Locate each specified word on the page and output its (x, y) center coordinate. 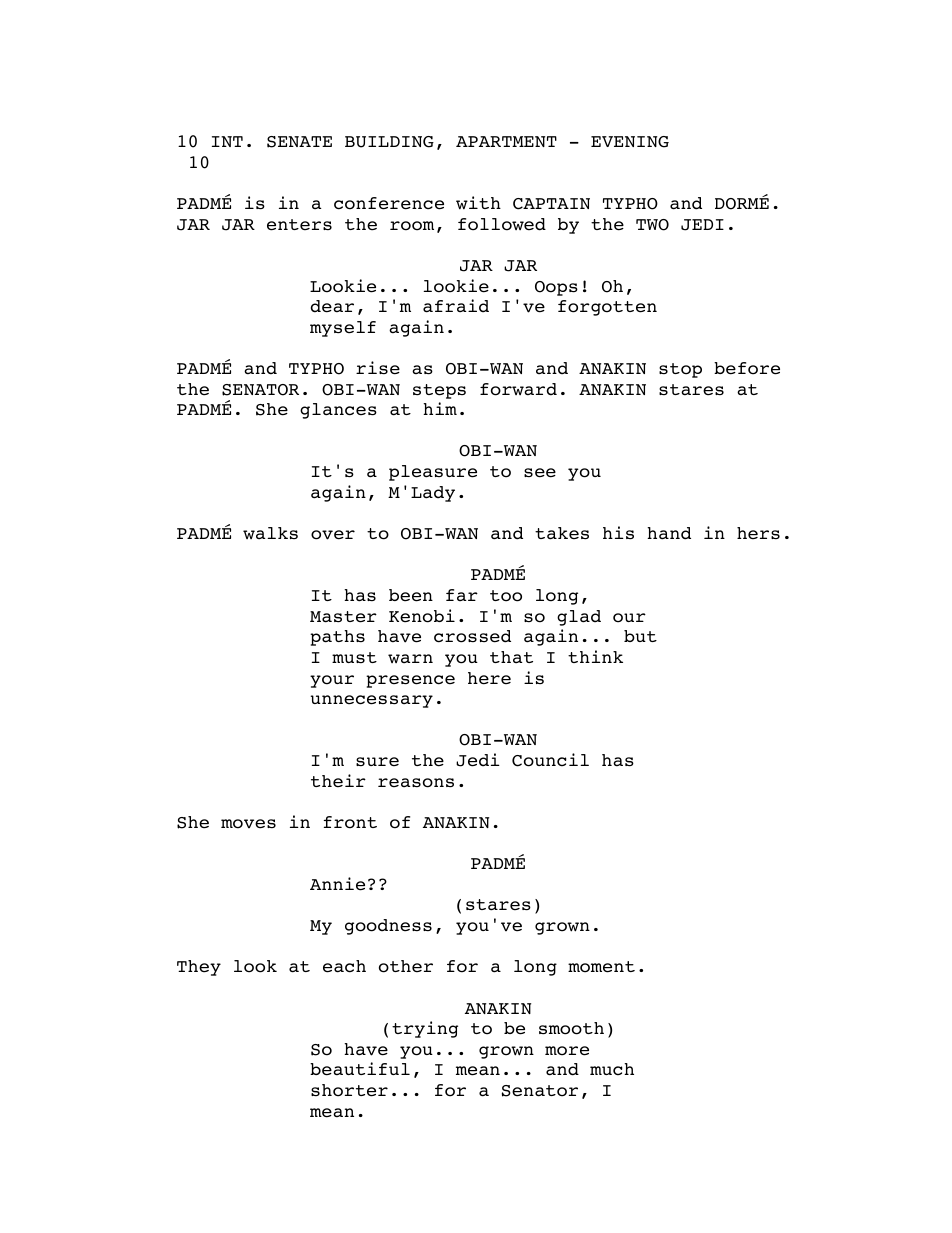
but (640, 636)
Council (550, 760)
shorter (349, 1090)
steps (439, 391)
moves (248, 824)
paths (337, 638)
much (612, 1069)
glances (338, 411)
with (478, 203)
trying (425, 1029)
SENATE (299, 142)
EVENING (630, 142)
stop (680, 370)
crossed (472, 636)
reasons (416, 783)
